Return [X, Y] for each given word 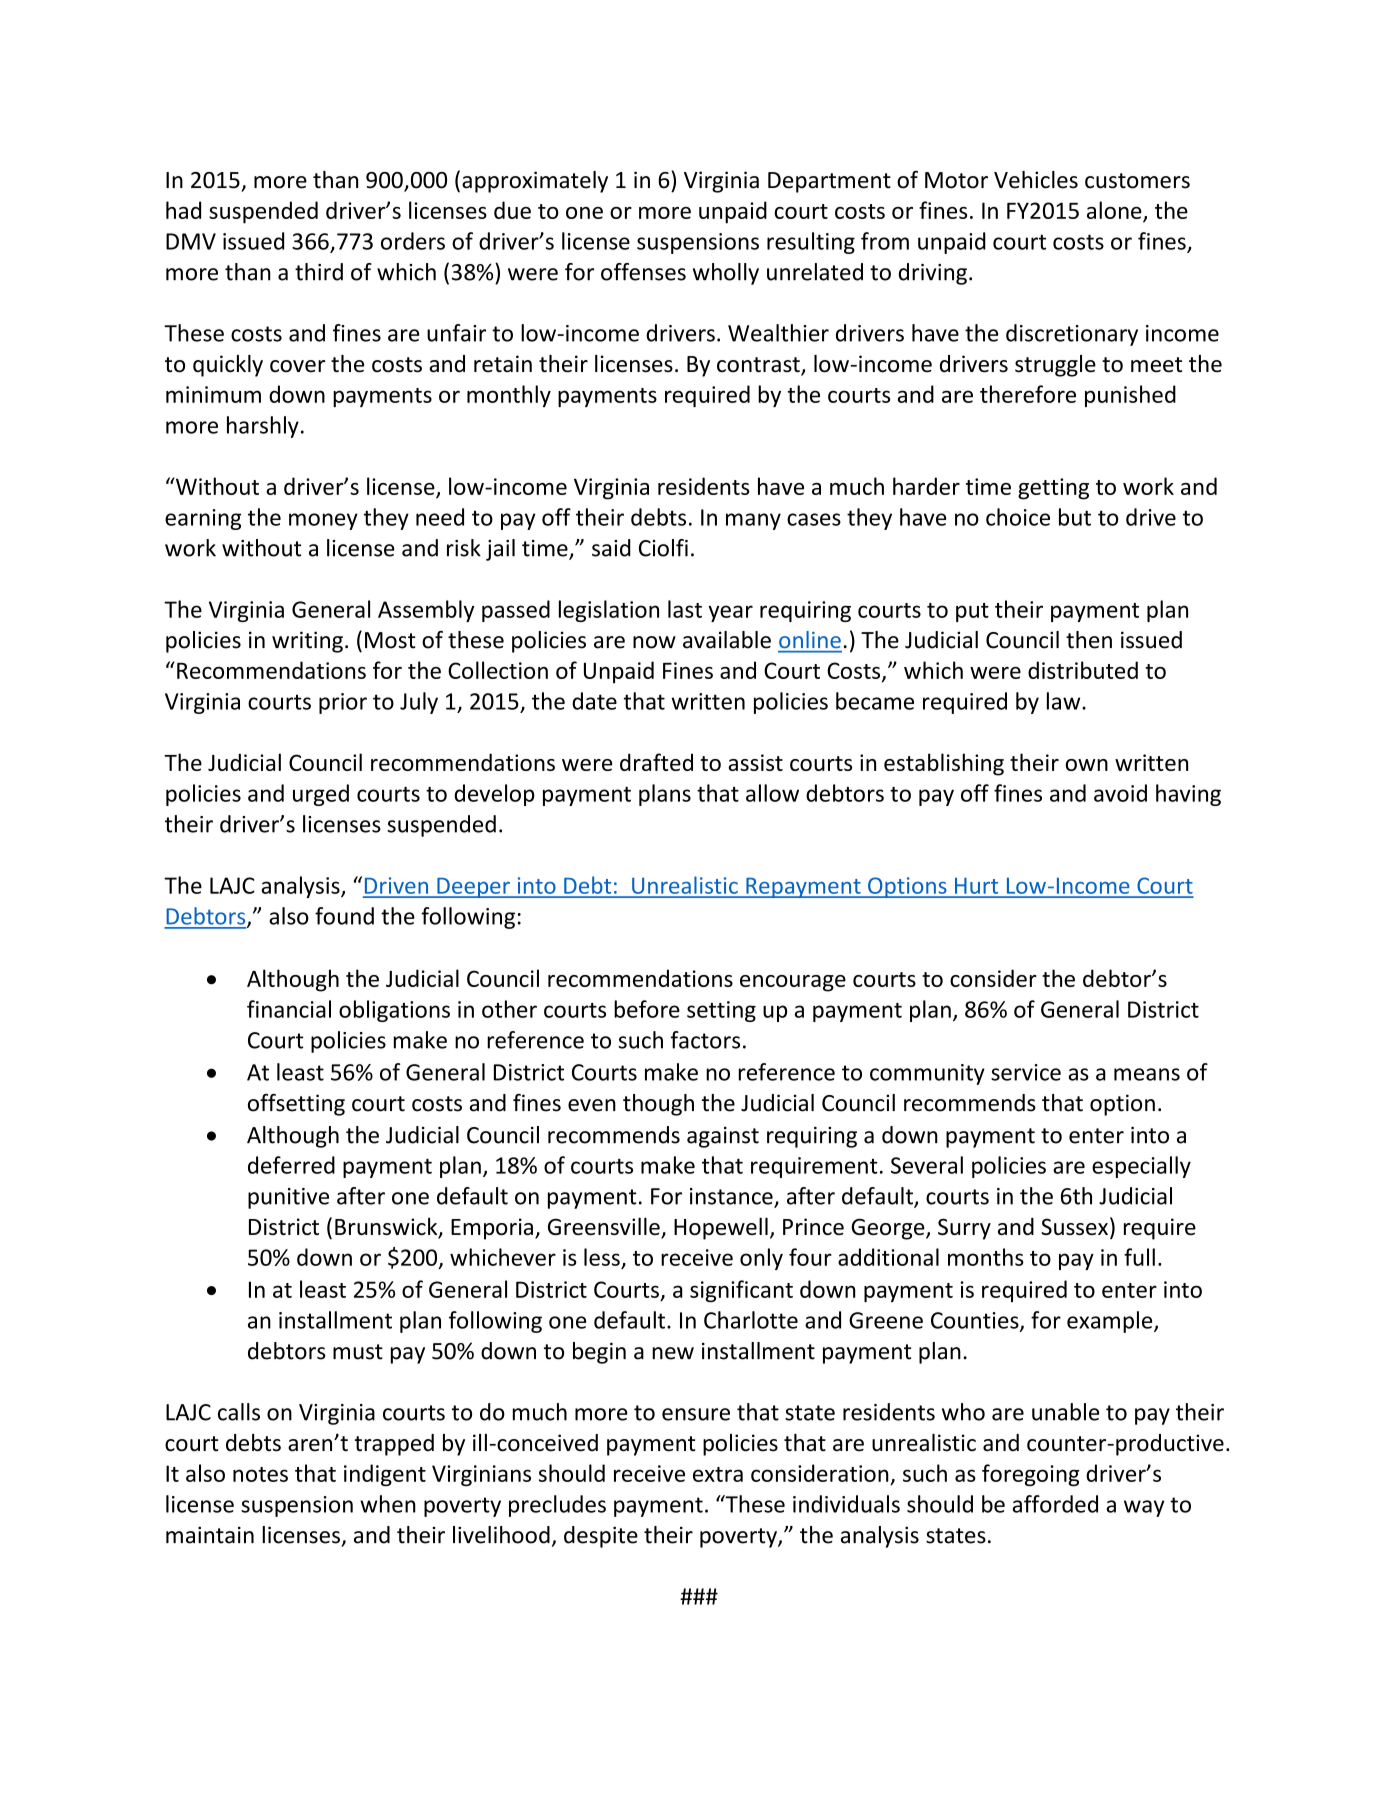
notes [260, 1474]
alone [1115, 211]
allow [772, 793]
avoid [1120, 793]
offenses [643, 272]
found [344, 916]
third [319, 272]
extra [718, 1474]
